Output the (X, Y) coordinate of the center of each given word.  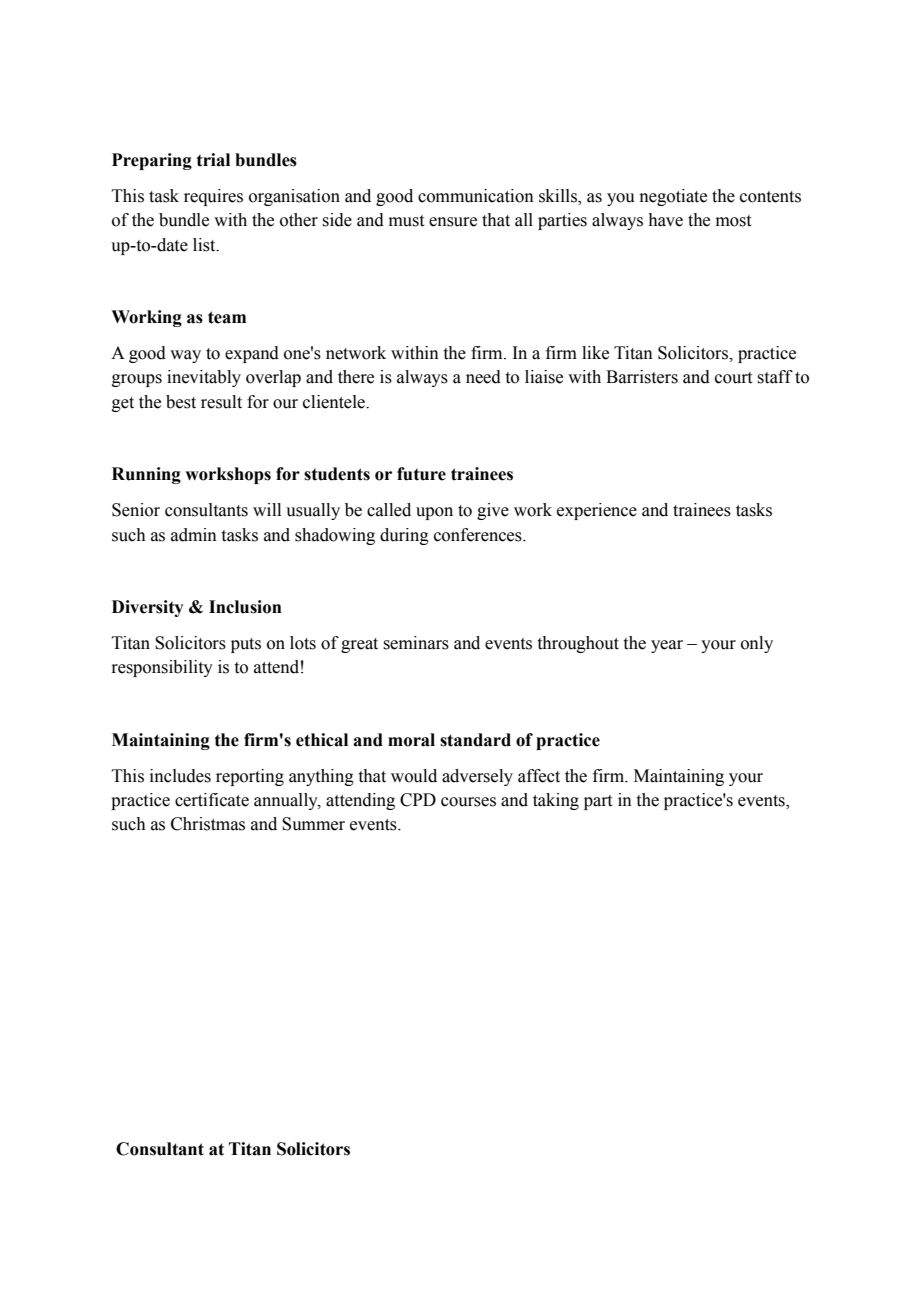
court (733, 378)
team (227, 317)
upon (434, 513)
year (667, 646)
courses (468, 802)
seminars (416, 643)
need (483, 377)
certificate (212, 800)
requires (213, 197)
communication (476, 196)
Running (146, 475)
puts (246, 645)
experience (597, 511)
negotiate (673, 197)
